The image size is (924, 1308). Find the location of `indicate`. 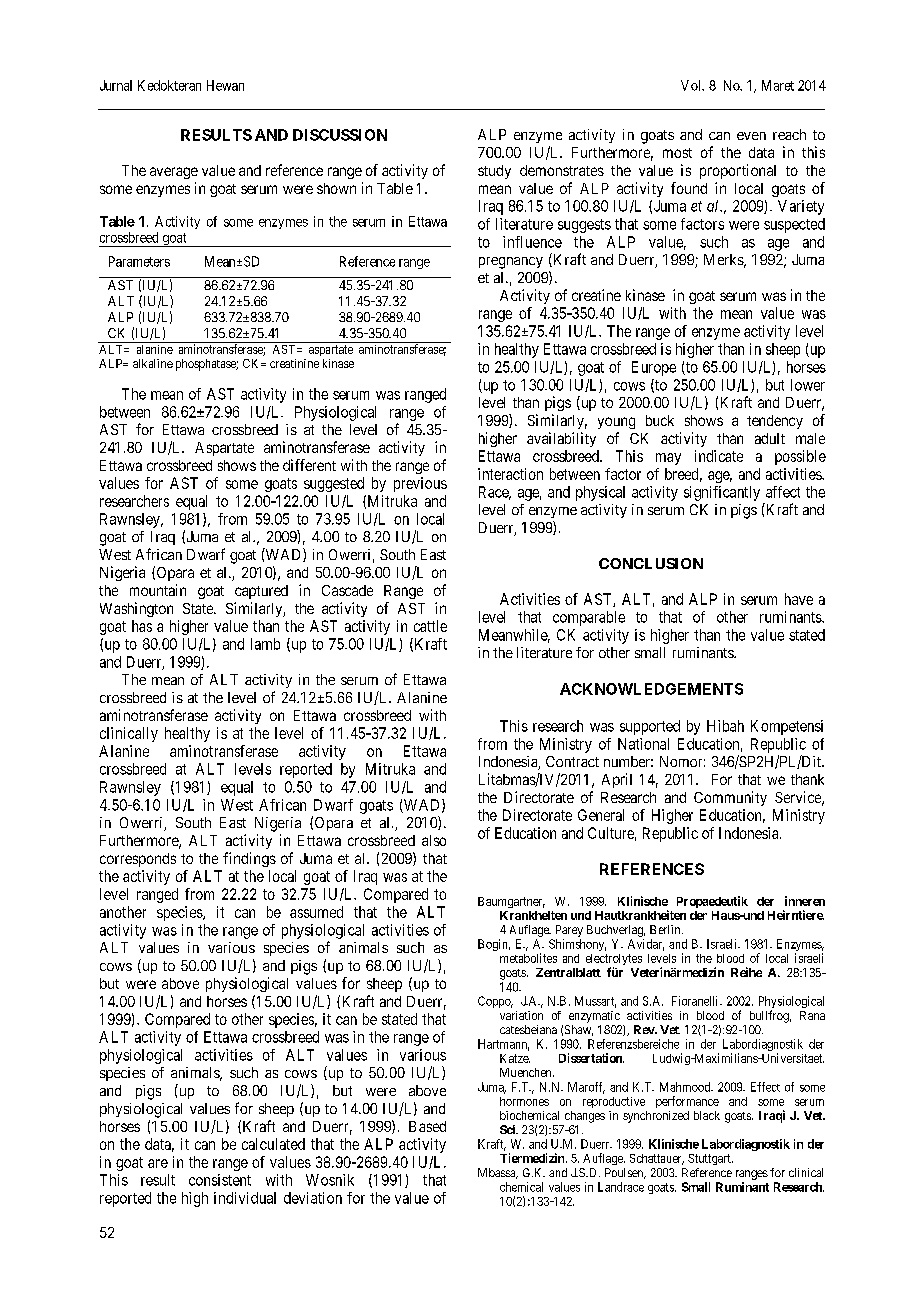

indicate is located at coordinates (719, 456).
